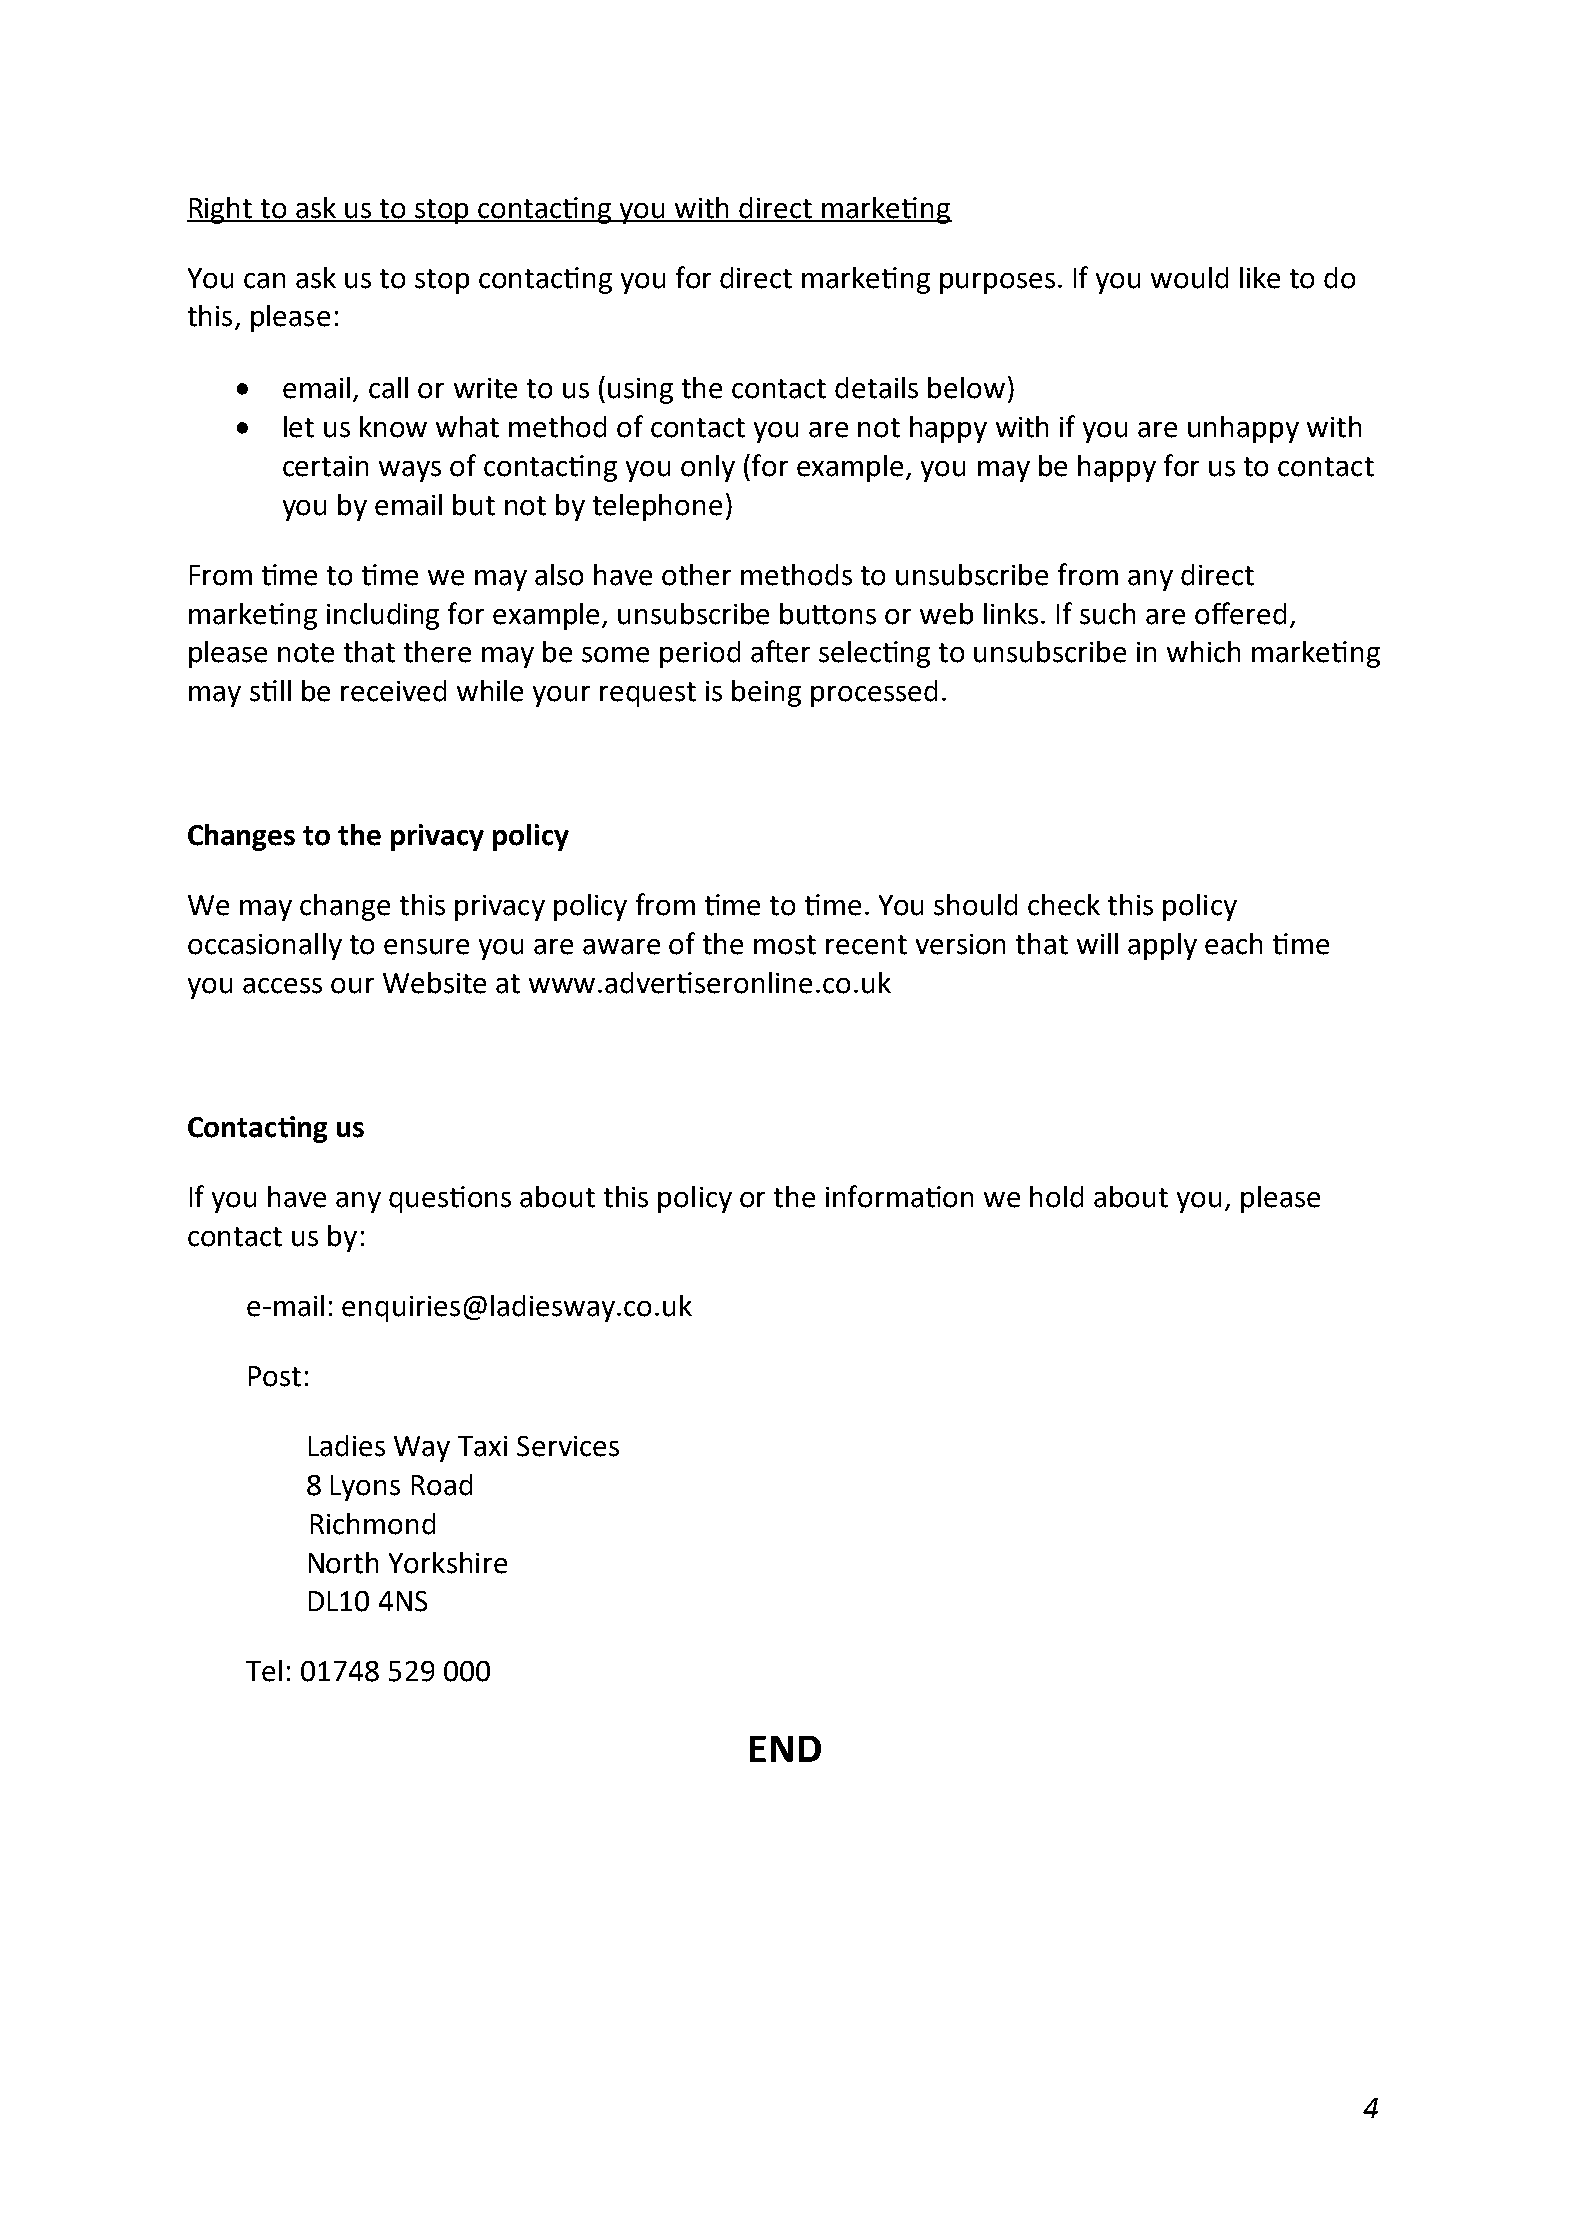 The width and height of the page is (1569, 2219). I want to click on would, so click(1189, 278).
